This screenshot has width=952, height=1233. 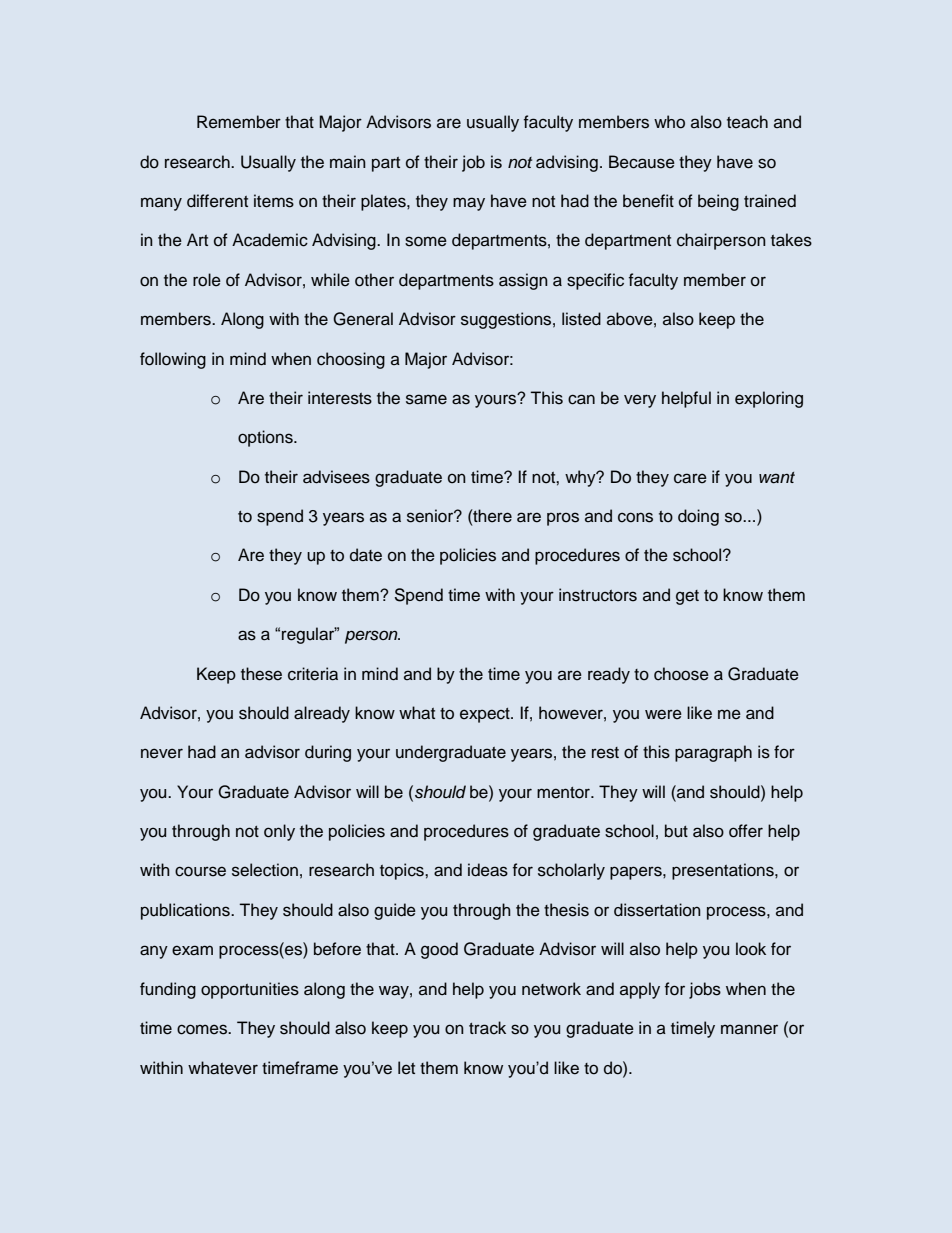 What do you see at coordinates (203, 1029) in the screenshot?
I see `comes` at bounding box center [203, 1029].
